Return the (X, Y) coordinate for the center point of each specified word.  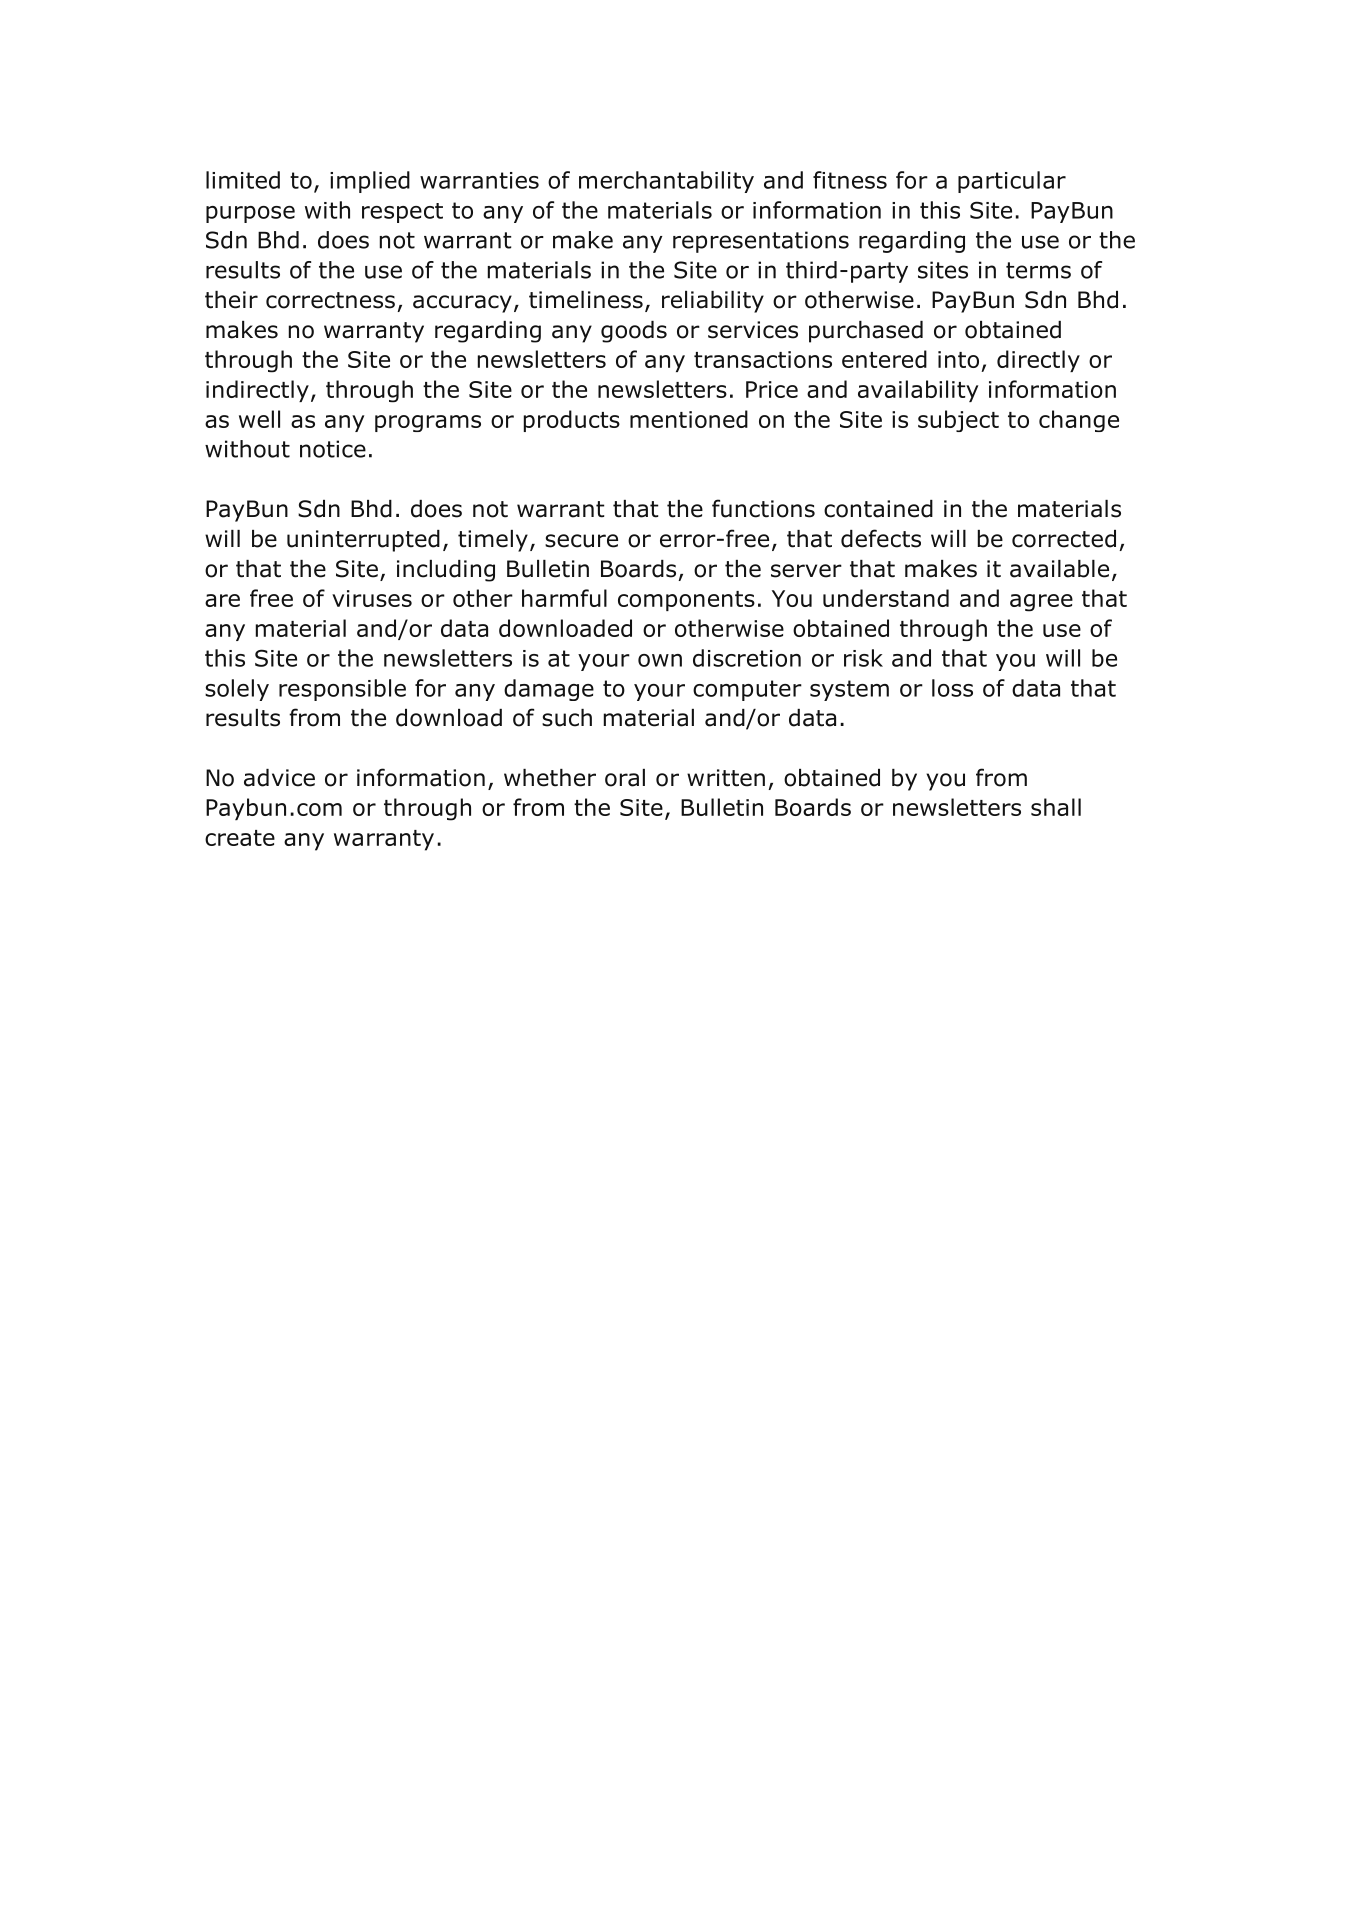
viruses (372, 598)
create (240, 838)
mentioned (689, 419)
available (1059, 569)
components (686, 601)
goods (634, 332)
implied (370, 182)
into (958, 359)
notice (333, 449)
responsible (342, 690)
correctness (330, 300)
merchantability (666, 182)
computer (747, 690)
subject (958, 421)
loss (952, 688)
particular (1012, 182)
